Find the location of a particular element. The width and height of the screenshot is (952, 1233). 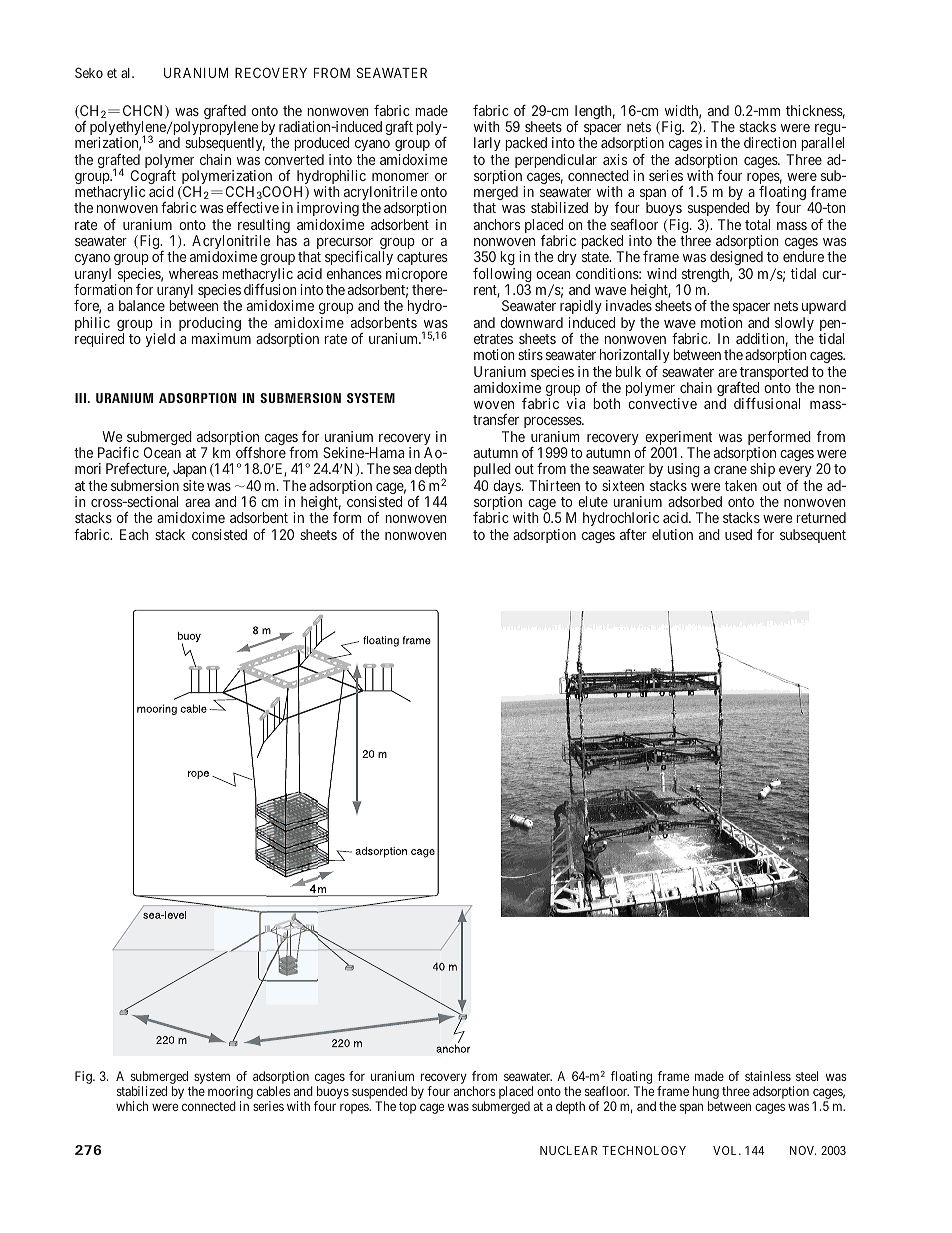

resulting is located at coordinates (264, 227).
